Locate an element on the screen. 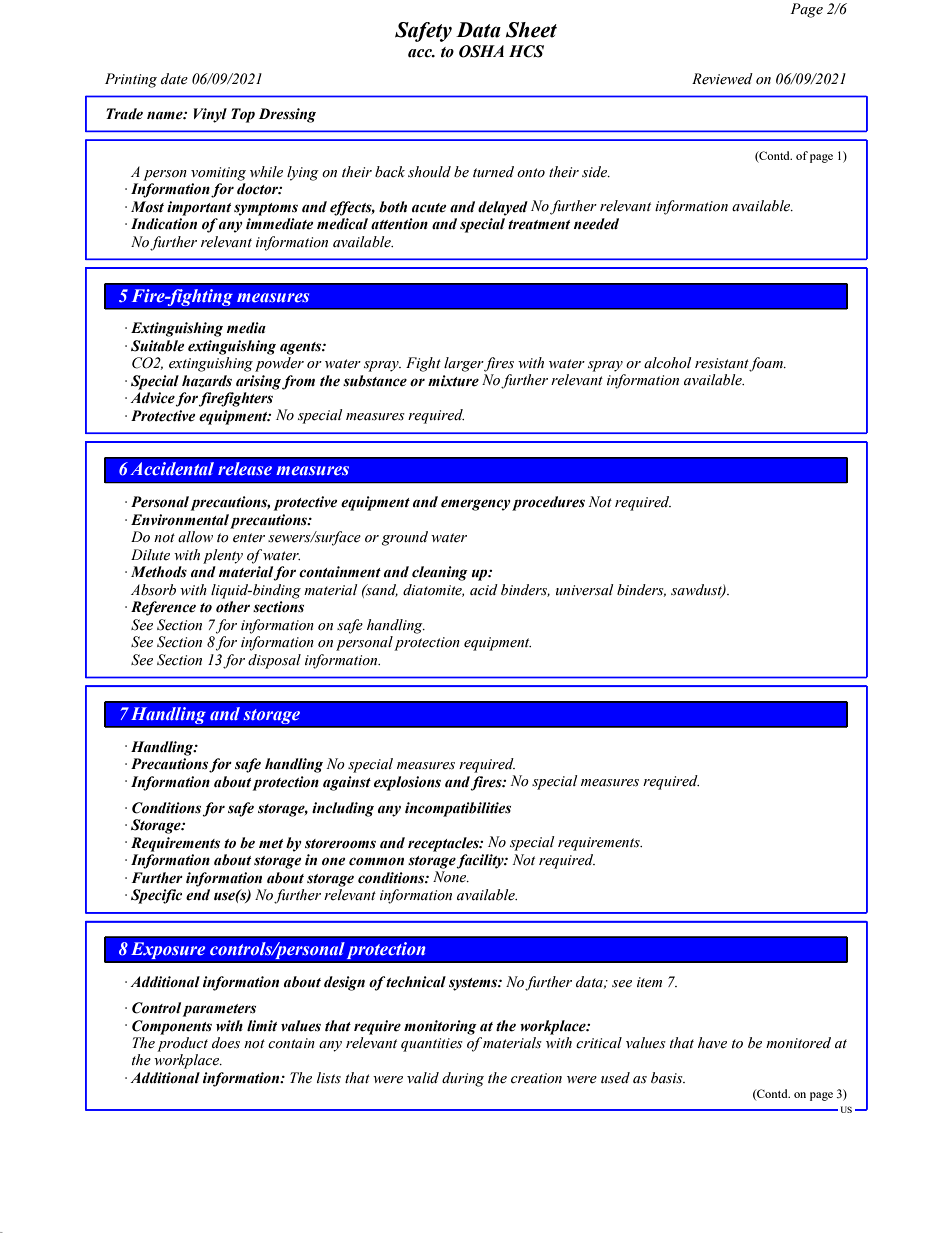 The height and width of the screenshot is (1233, 952). OSHA is located at coordinates (481, 51).
